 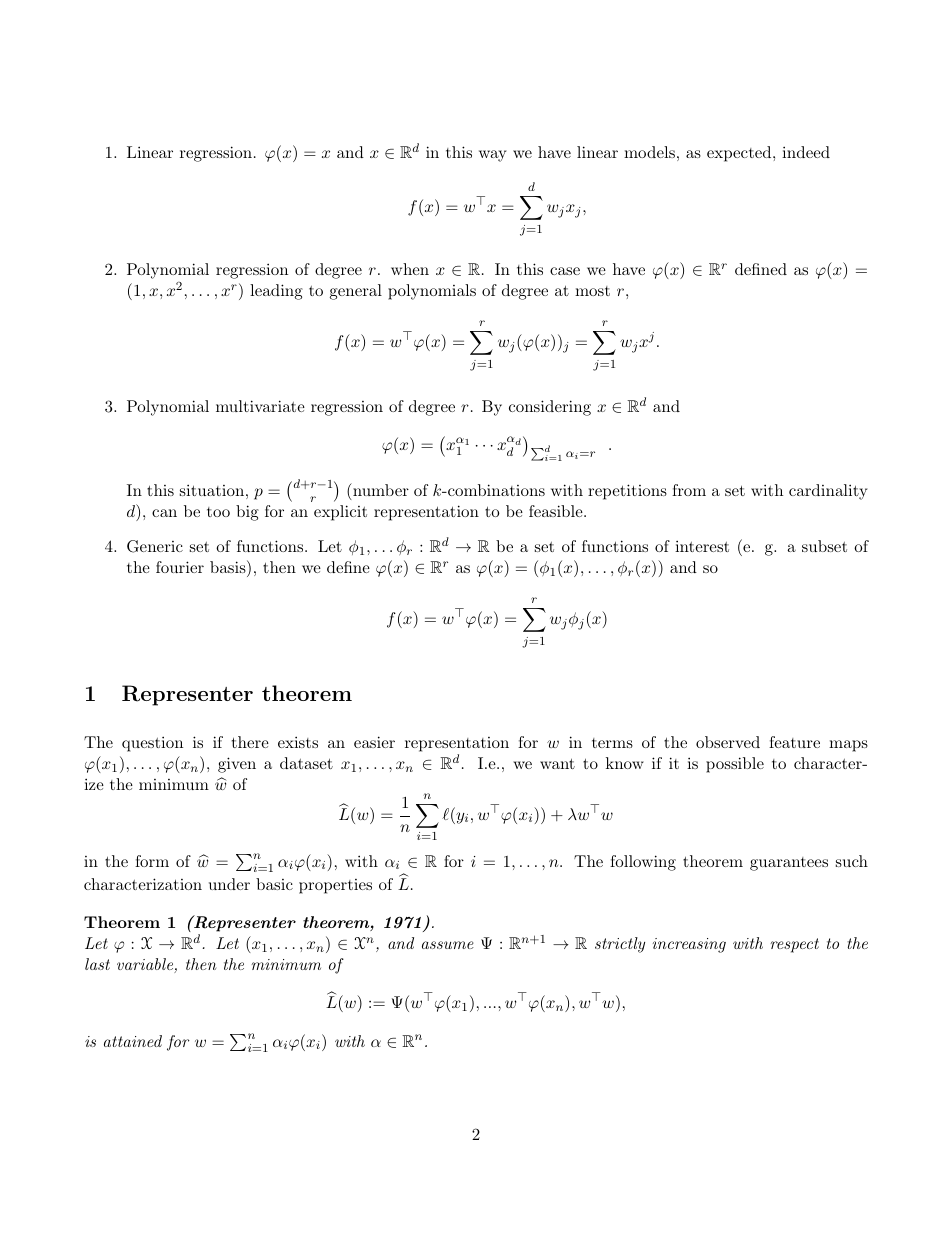 I want to click on form, so click(x=152, y=861).
